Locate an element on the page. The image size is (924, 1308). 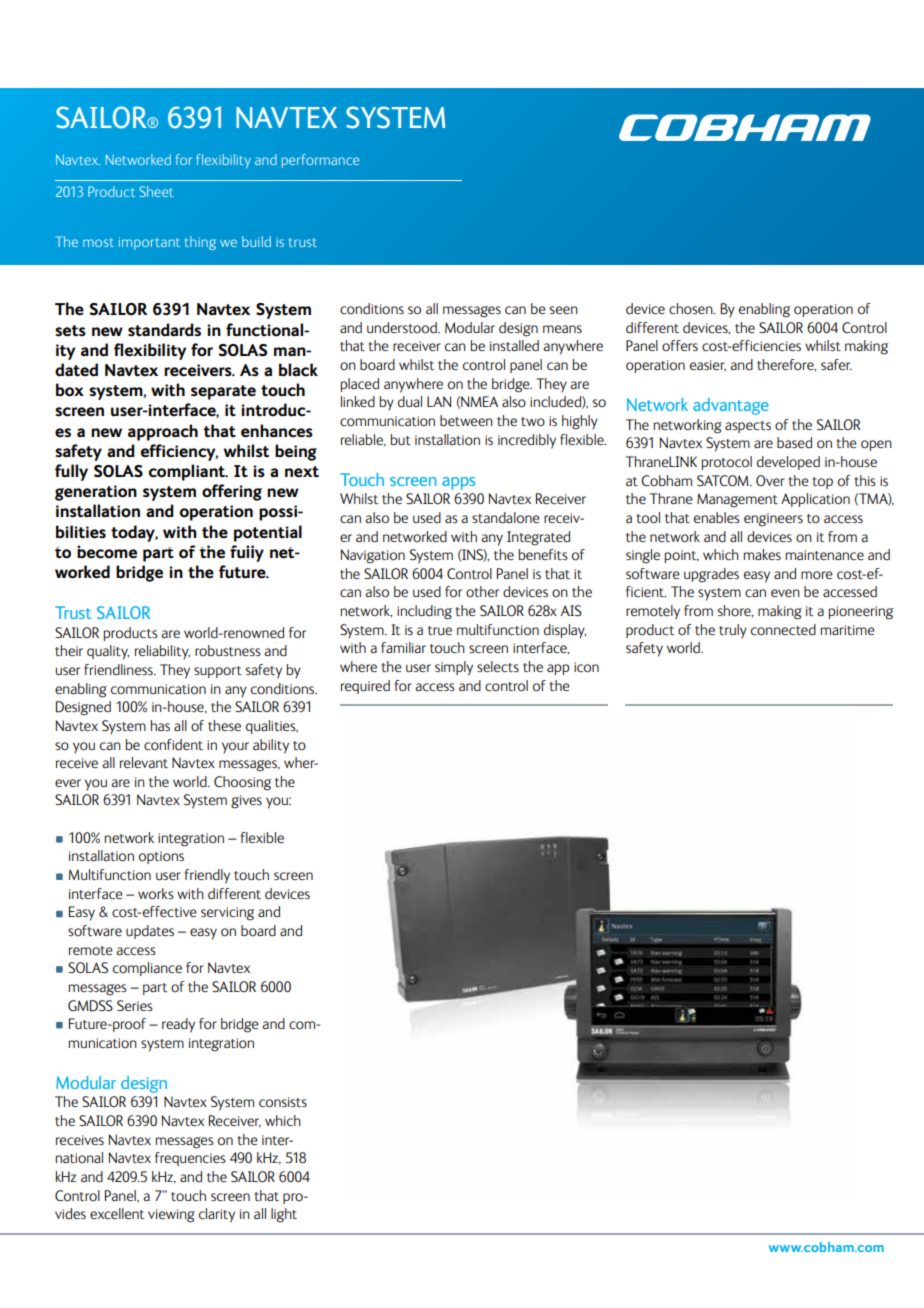
consists is located at coordinates (283, 1102).
